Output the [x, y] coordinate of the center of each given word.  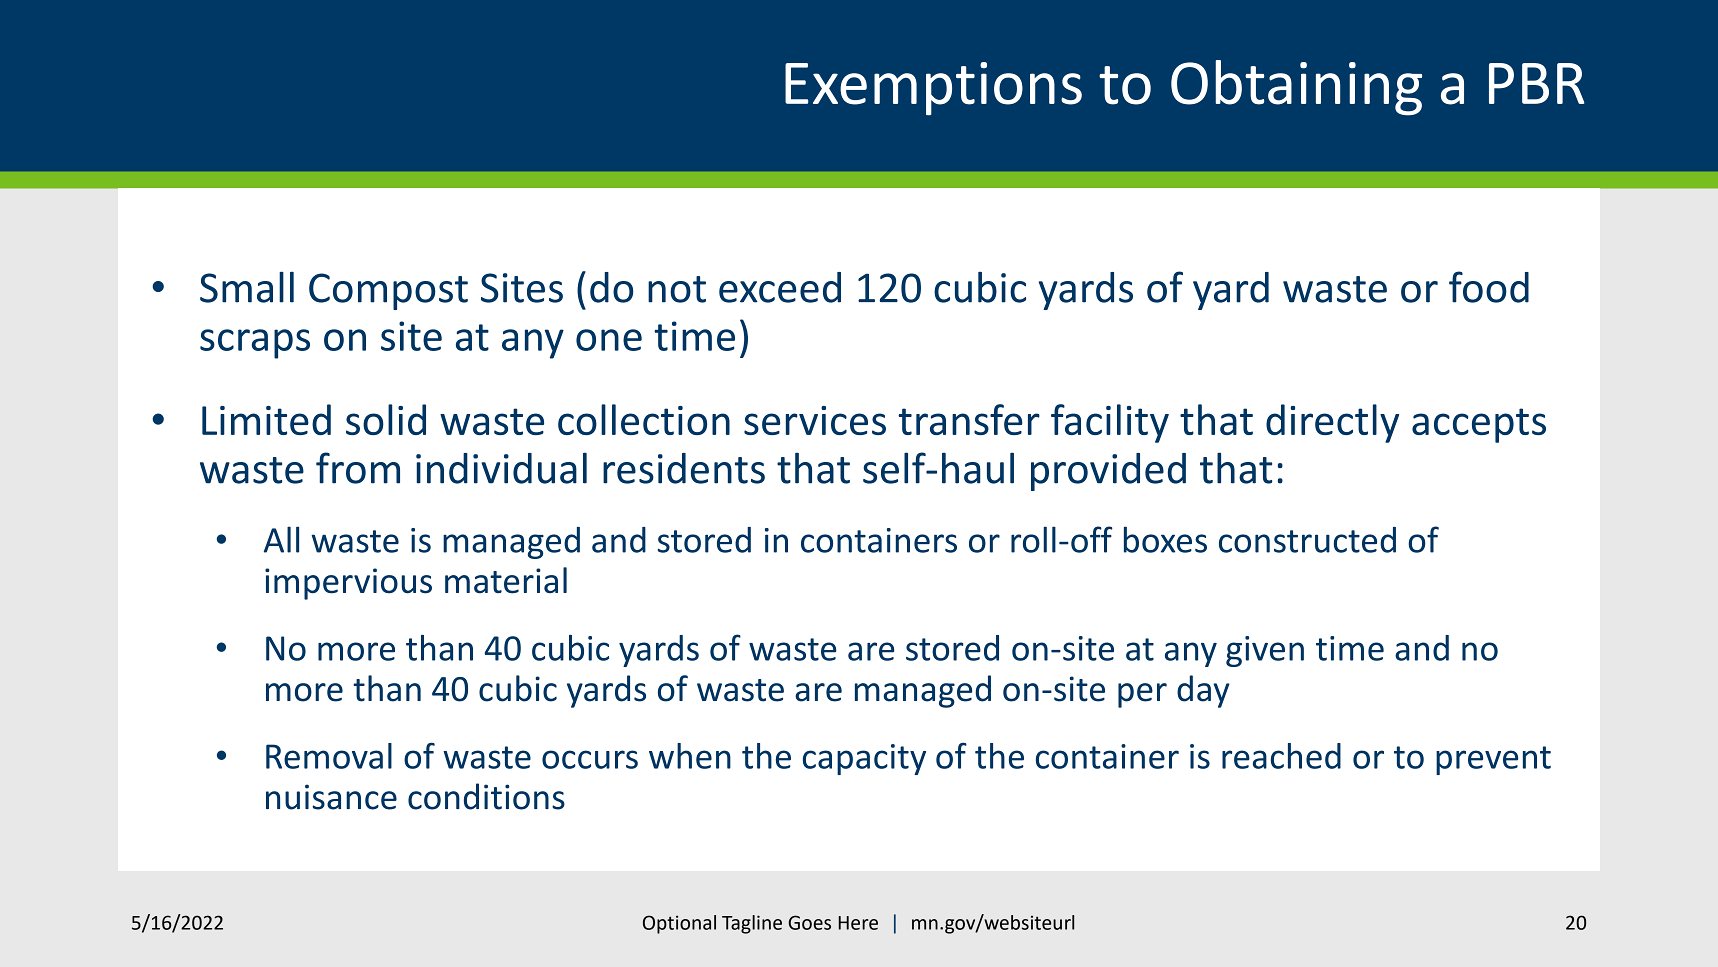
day [1203, 691]
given [1265, 651]
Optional [679, 924]
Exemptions [933, 89]
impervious [348, 584]
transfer [969, 419]
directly [1332, 423]
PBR [1537, 83]
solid [386, 419]
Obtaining [1296, 88]
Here [858, 923]
